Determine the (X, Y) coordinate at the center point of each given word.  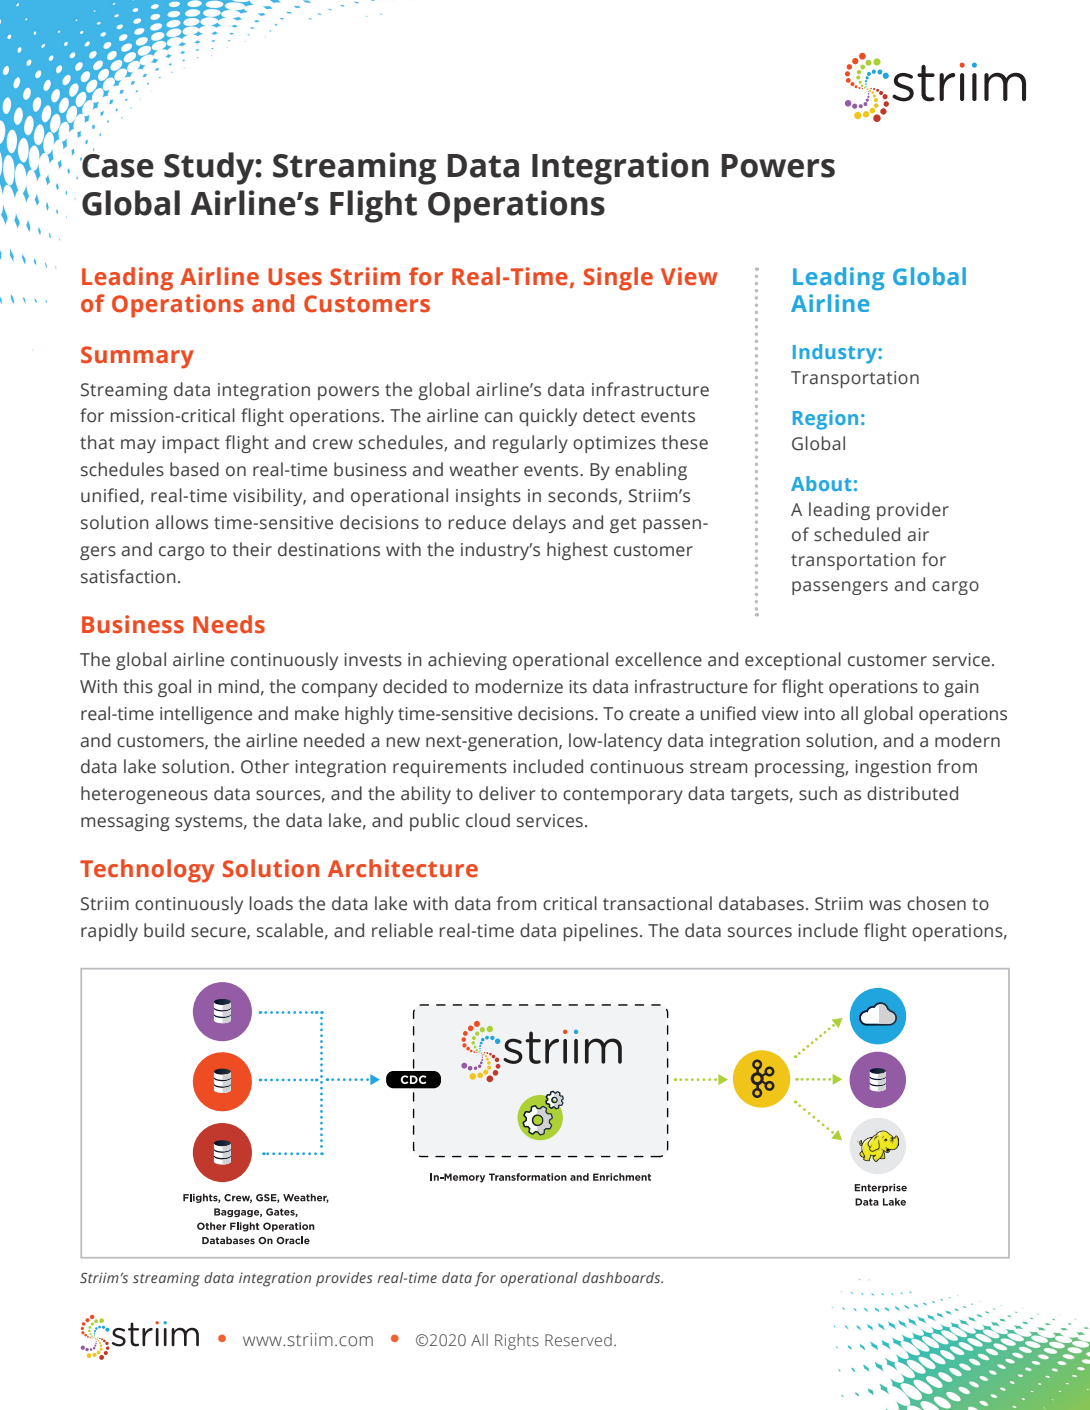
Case (117, 166)
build (164, 930)
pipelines (601, 932)
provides (344, 1279)
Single (618, 279)
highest (577, 551)
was (885, 905)
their (252, 549)
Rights (517, 1342)
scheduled (857, 534)
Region (825, 420)
